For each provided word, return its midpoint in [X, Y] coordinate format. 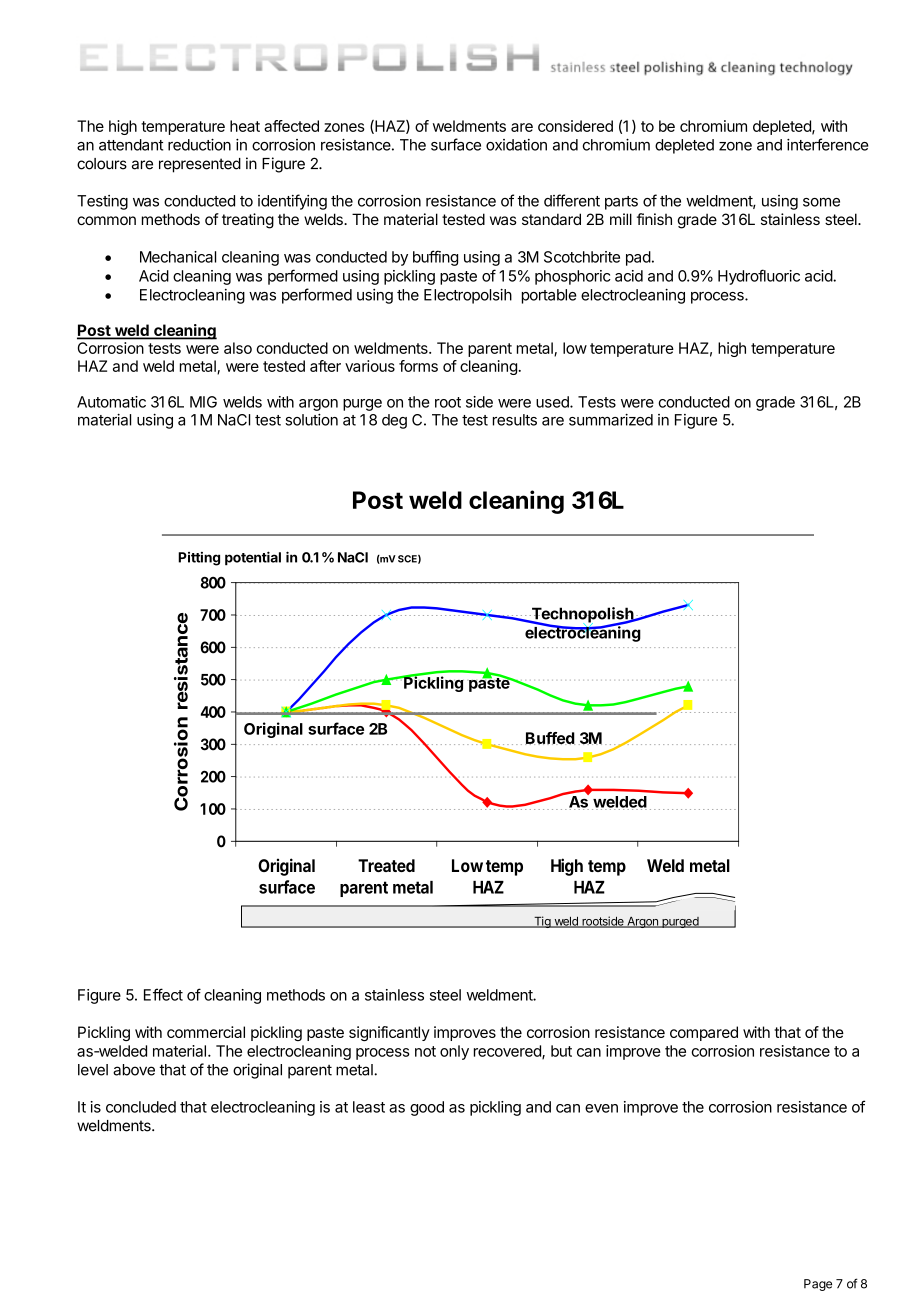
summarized [611, 420]
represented [200, 165]
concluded [141, 1107]
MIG [203, 402]
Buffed [550, 738]
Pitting [199, 559]
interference [828, 144]
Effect [163, 994]
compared [704, 1033]
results [515, 420]
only [454, 1052]
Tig [542, 922]
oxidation [516, 145]
